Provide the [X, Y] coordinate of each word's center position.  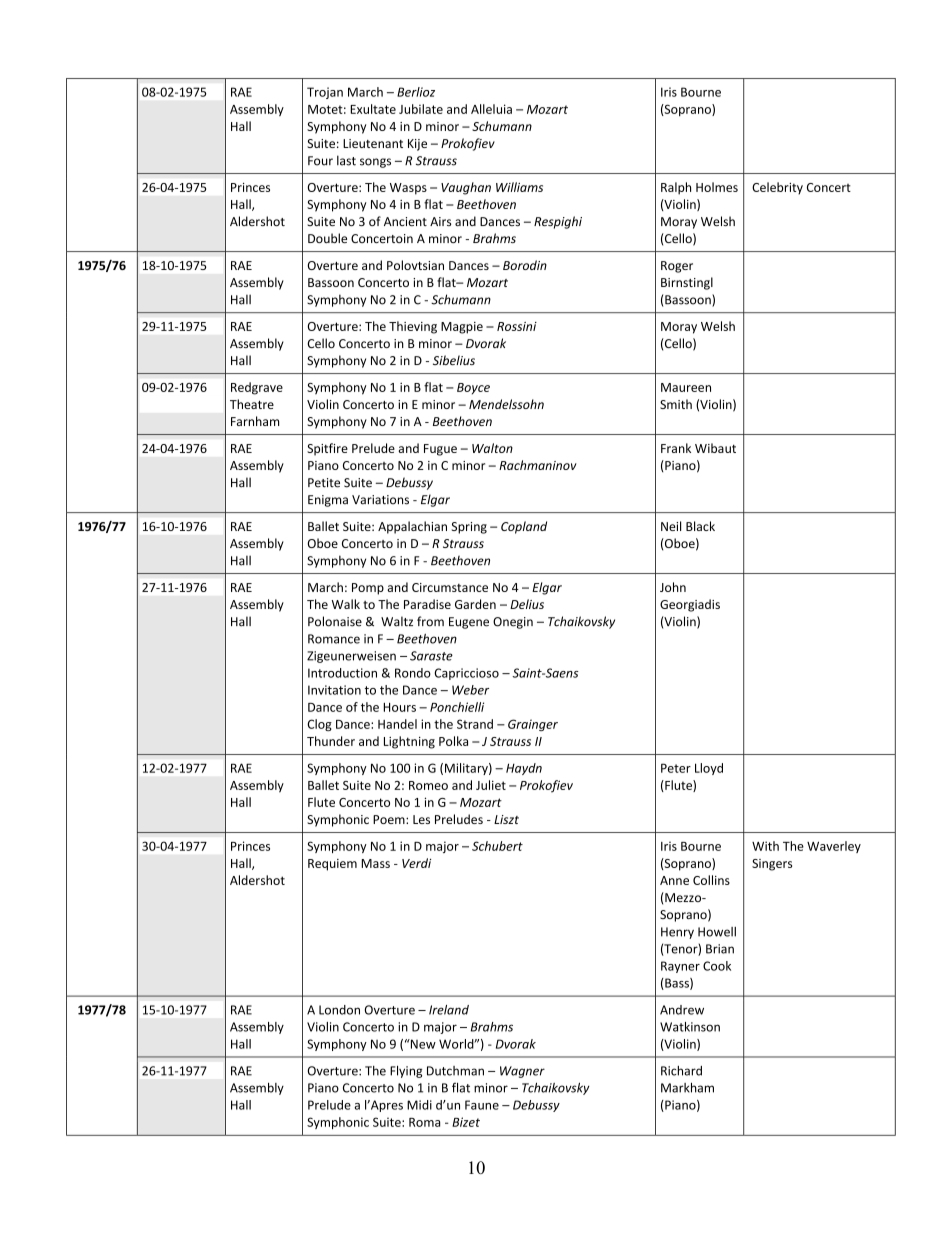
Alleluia [491, 109]
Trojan [325, 93]
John [673, 587]
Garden [475, 604]
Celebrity [777, 188]
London [339, 1010]
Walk [346, 604]
